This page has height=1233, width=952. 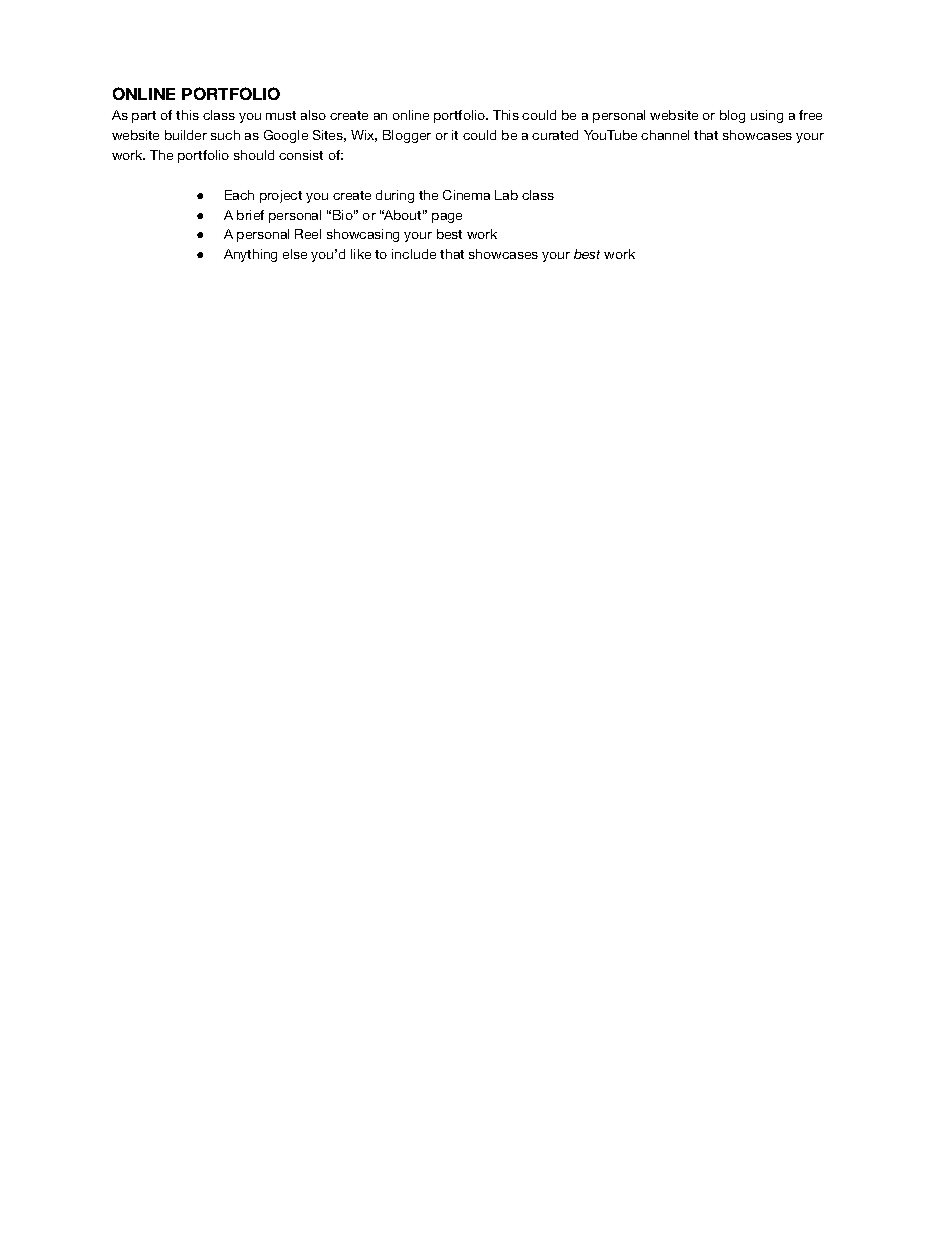 I want to click on channel, so click(x=665, y=135).
